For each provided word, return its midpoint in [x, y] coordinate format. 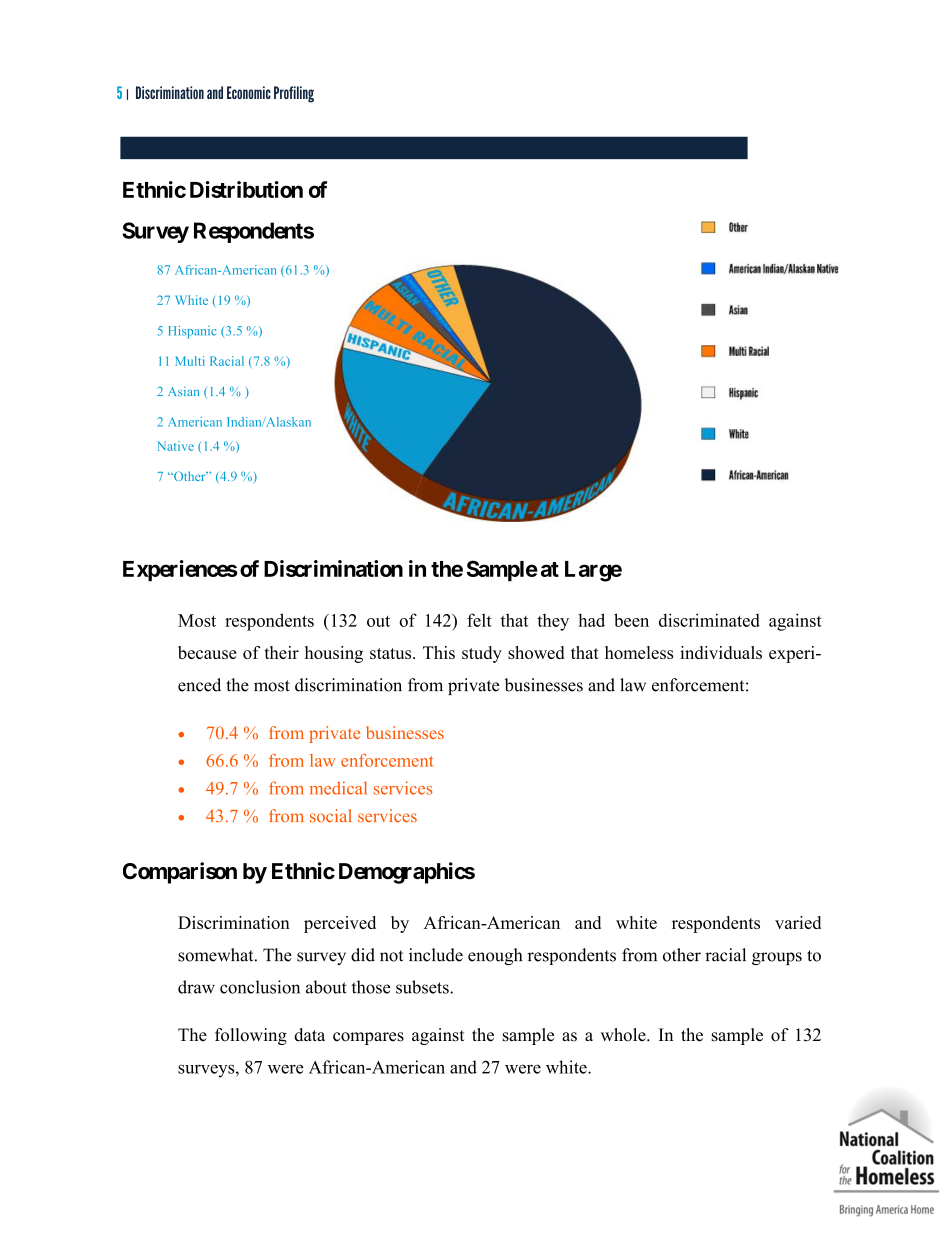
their [282, 652]
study [482, 654]
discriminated [709, 620]
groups [777, 958]
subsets [423, 987]
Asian [183, 391]
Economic [249, 92]
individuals [721, 652]
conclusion [260, 987]
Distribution [246, 189]
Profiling [294, 94]
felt [479, 620]
